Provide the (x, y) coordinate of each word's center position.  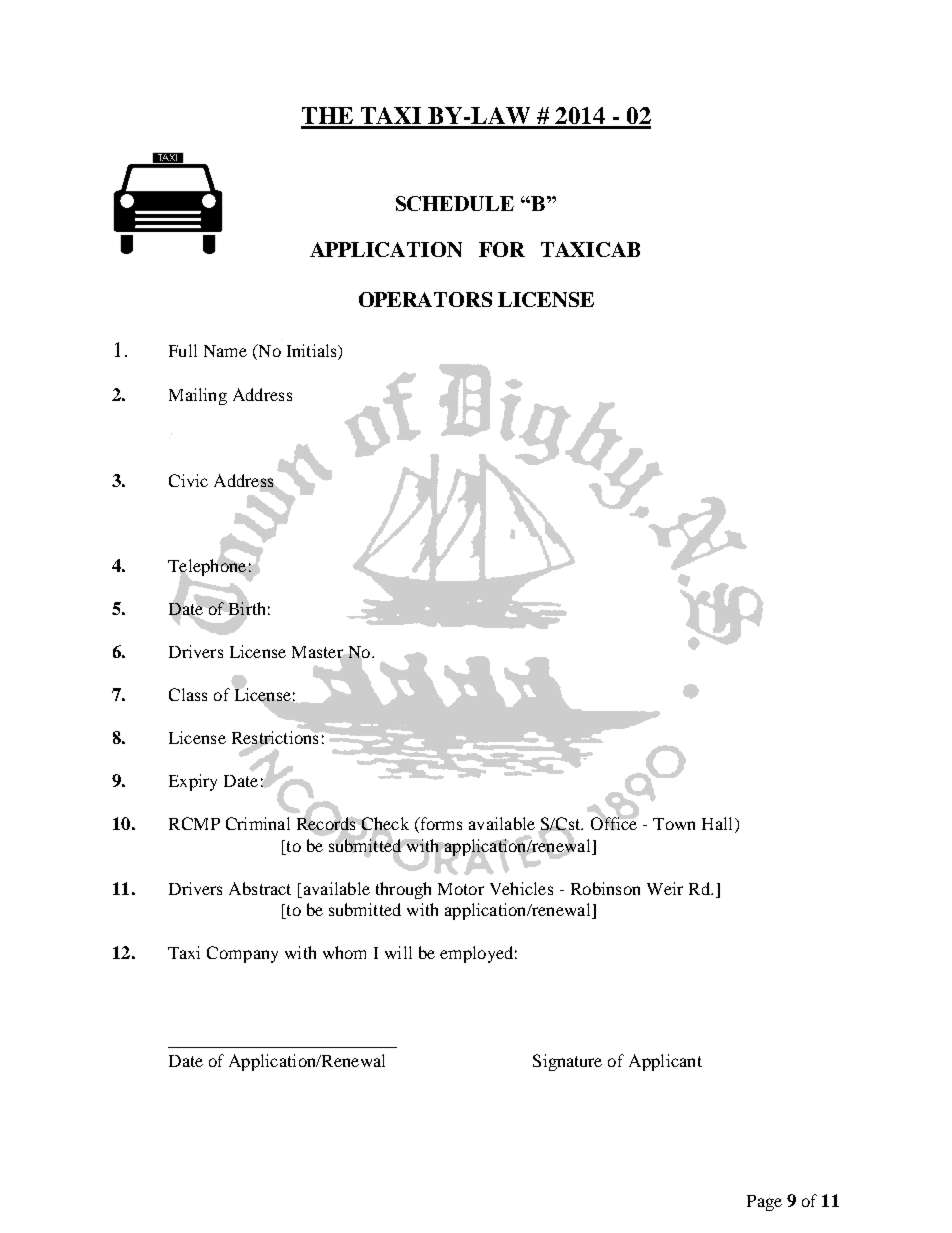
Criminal (258, 823)
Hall (719, 825)
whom (344, 952)
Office (614, 823)
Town (674, 824)
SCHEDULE (455, 203)
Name (225, 351)
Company (242, 954)
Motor (461, 889)
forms (440, 825)
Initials (313, 352)
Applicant (665, 1062)
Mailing (198, 396)
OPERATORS (425, 298)
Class (188, 694)
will (398, 952)
